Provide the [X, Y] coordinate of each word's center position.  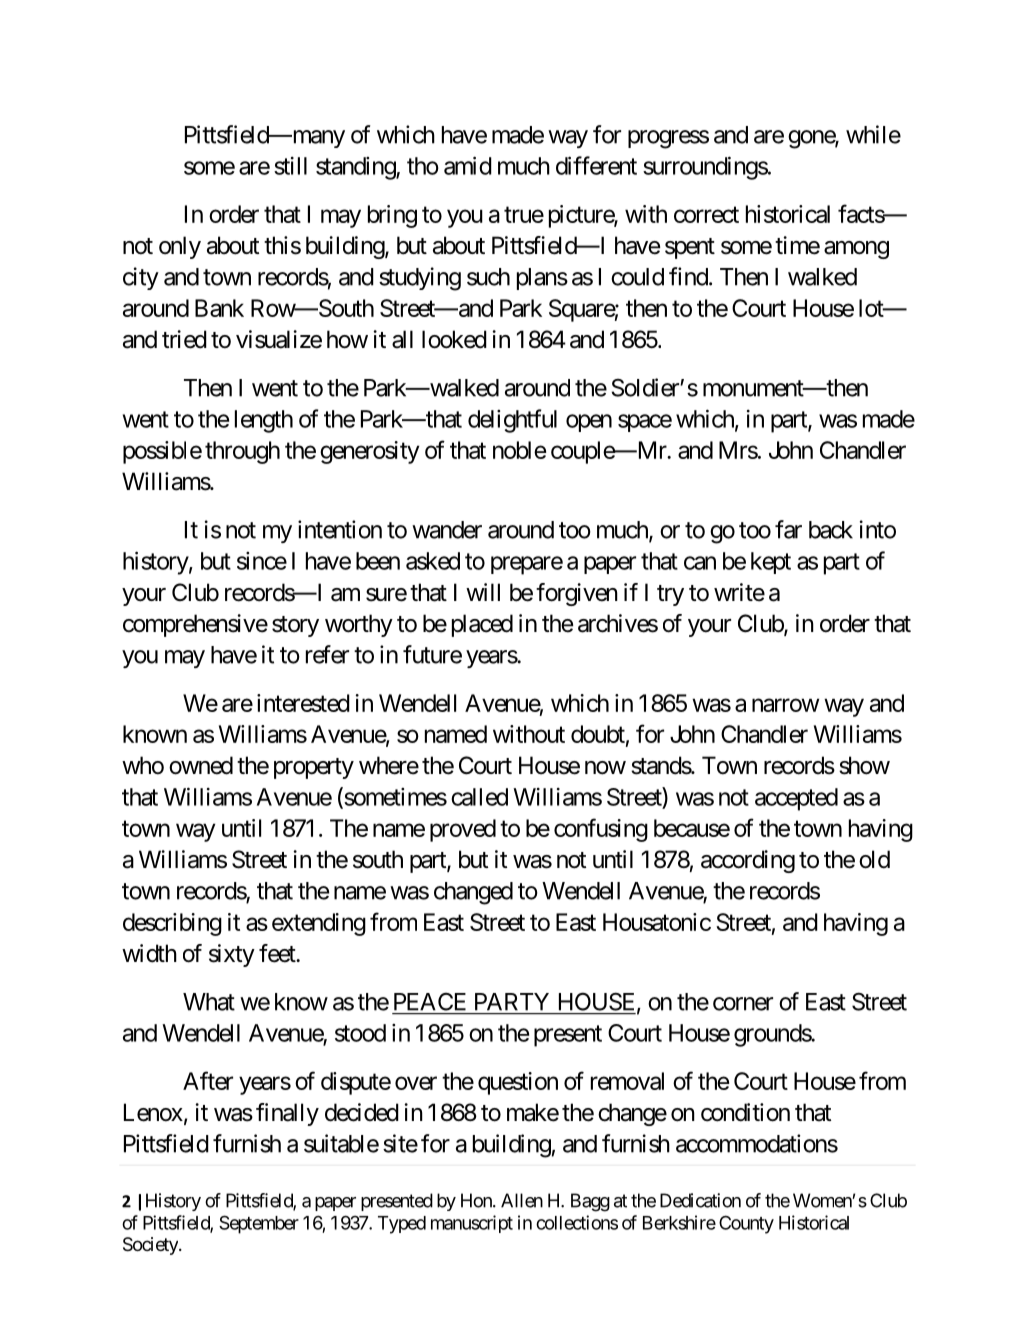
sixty [232, 955]
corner [743, 1004]
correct [706, 215]
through [242, 452]
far [788, 529]
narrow [785, 705]
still [290, 166]
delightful [512, 421]
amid [468, 165]
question [518, 1083]
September [259, 1224]
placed [482, 625]
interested [303, 703]
